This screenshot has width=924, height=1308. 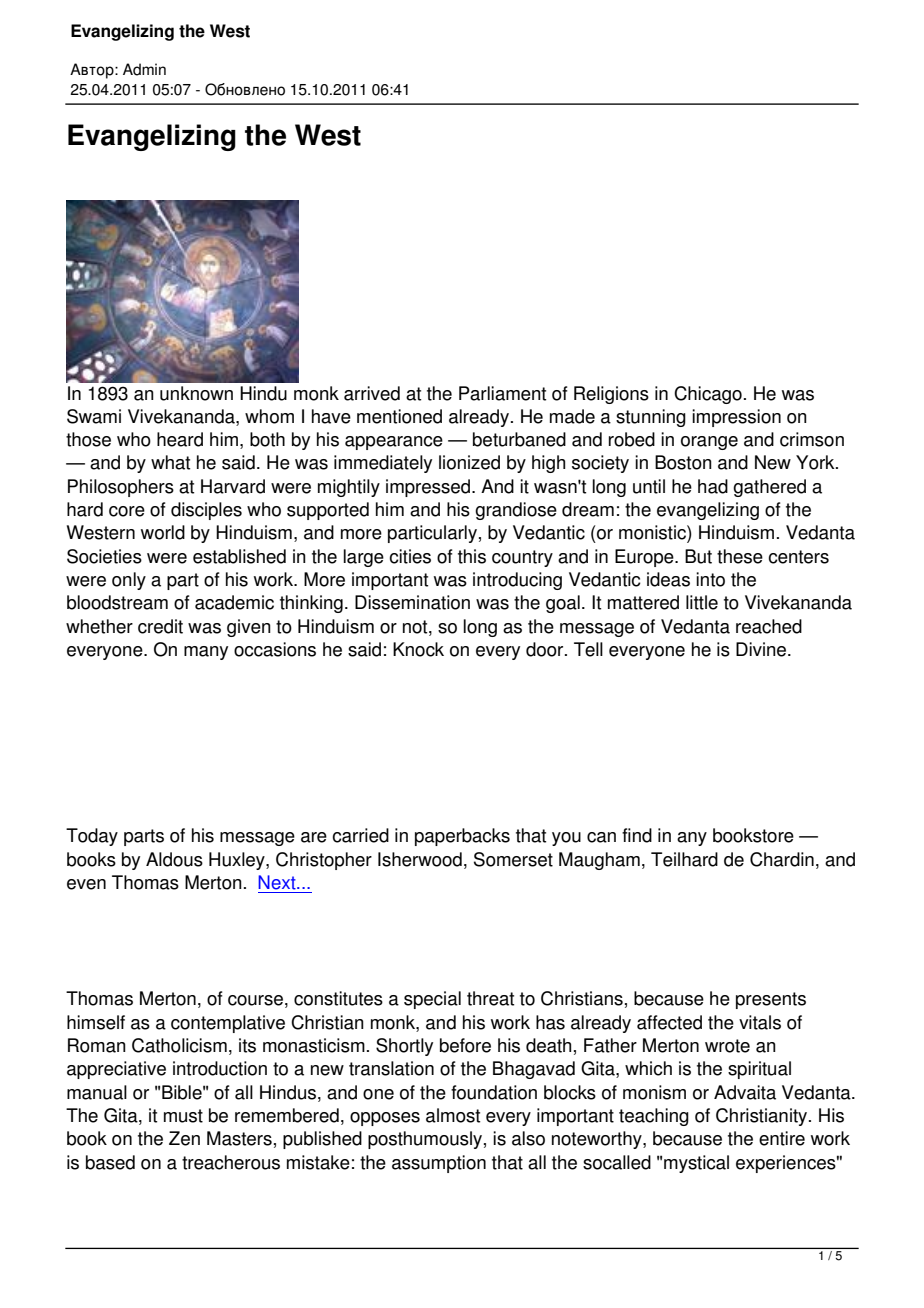 What do you see at coordinates (702, 602) in the screenshot?
I see `little` at bounding box center [702, 602].
